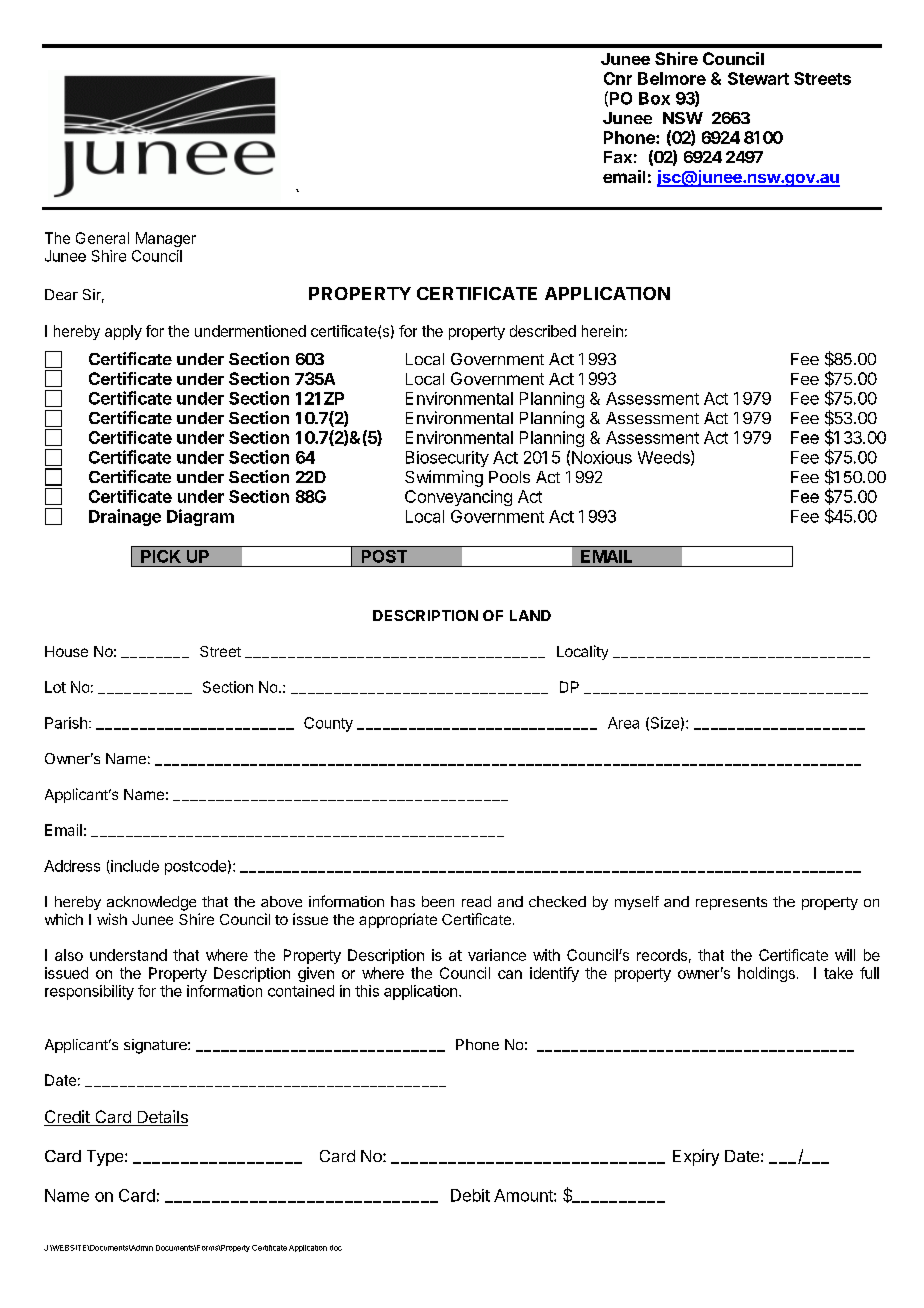 The image size is (924, 1308). Describe the element at coordinates (602, 331) in the page. I see `herein` at that location.
